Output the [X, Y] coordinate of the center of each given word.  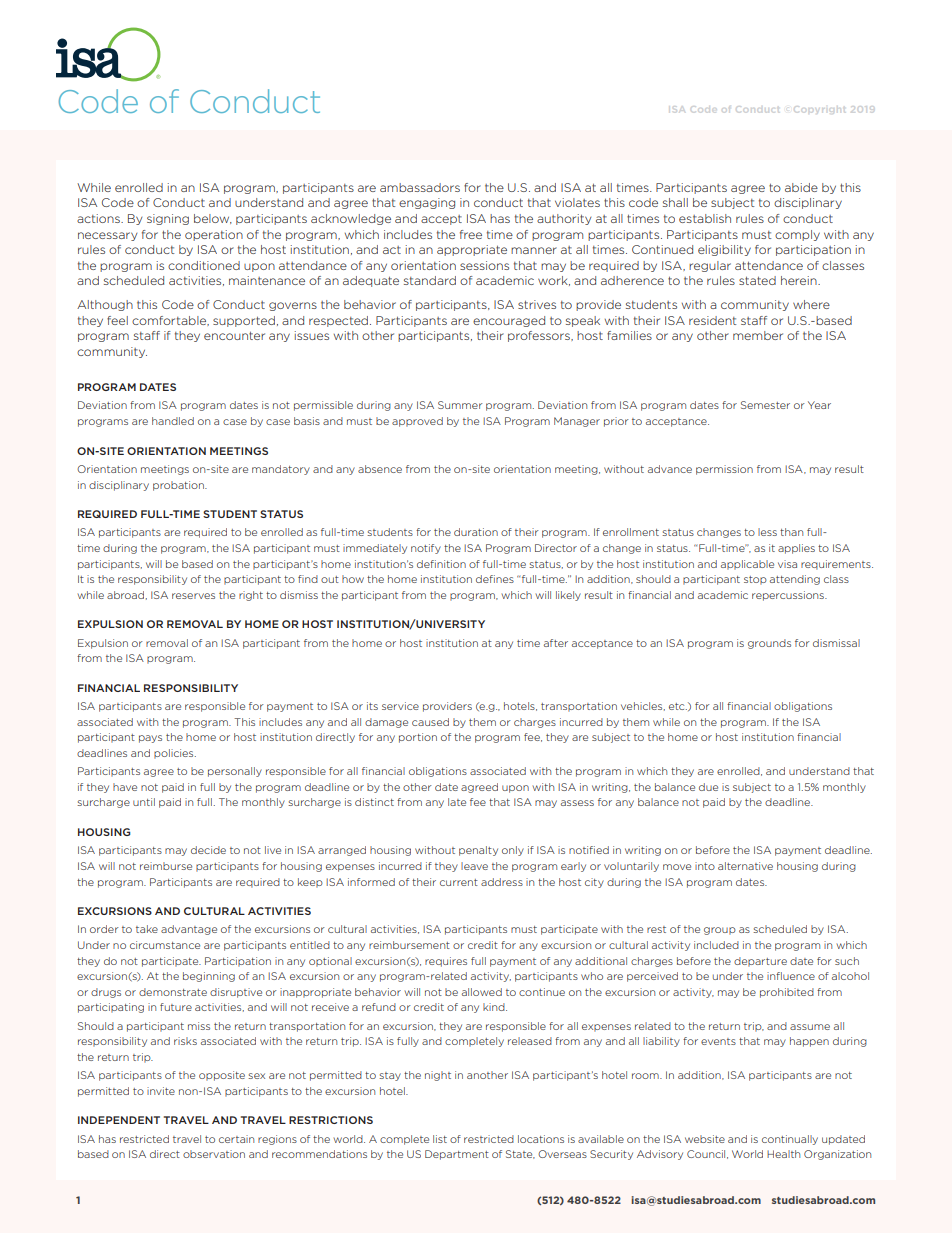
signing [168, 219]
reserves [193, 596]
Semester [765, 405]
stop [755, 580]
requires [446, 962]
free [471, 234]
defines [495, 579]
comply [797, 235]
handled [173, 421]
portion [418, 738]
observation [214, 1154]
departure [760, 962]
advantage [189, 930]
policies [175, 754]
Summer [460, 405]
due [708, 787]
